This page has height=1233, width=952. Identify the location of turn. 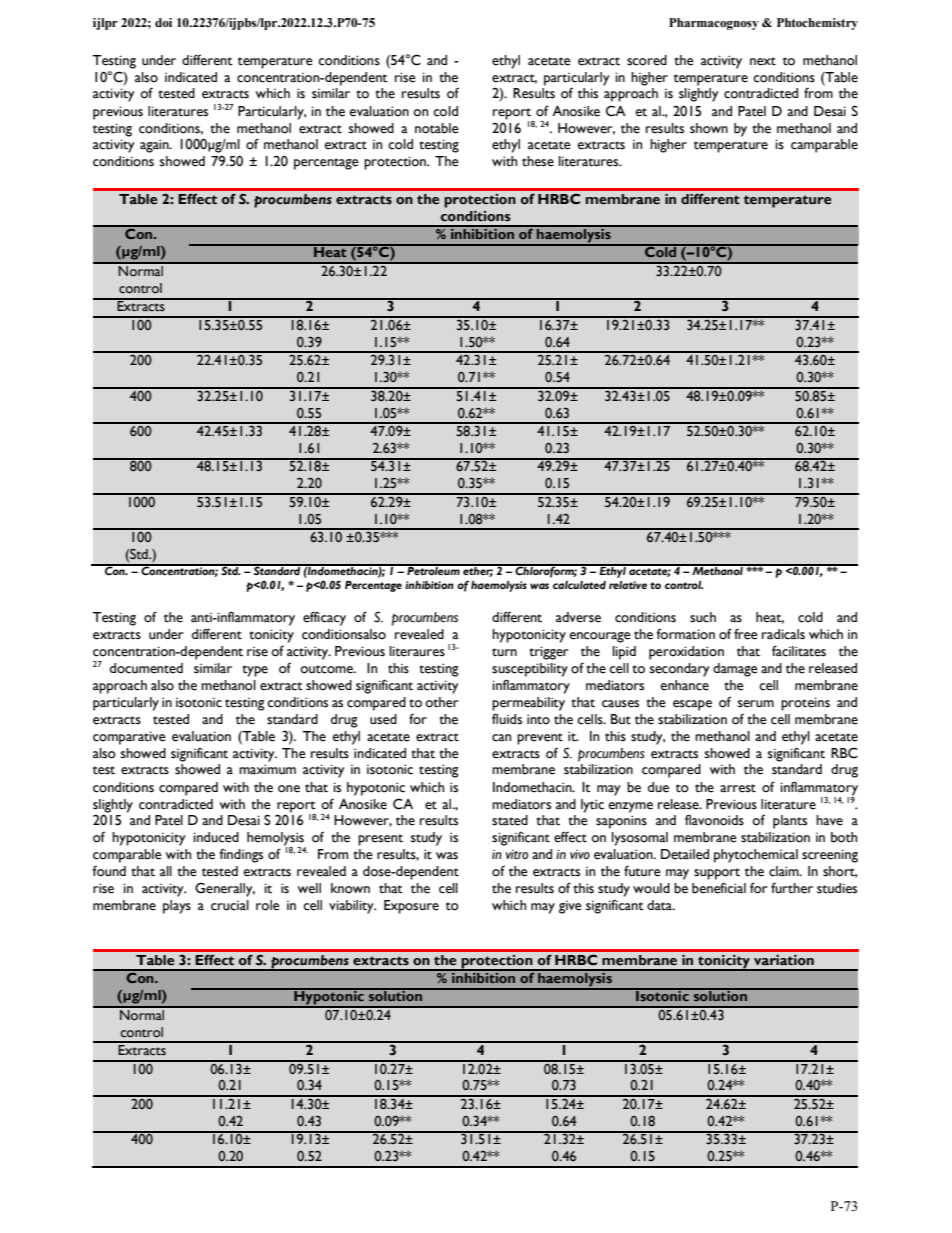
(504, 652).
